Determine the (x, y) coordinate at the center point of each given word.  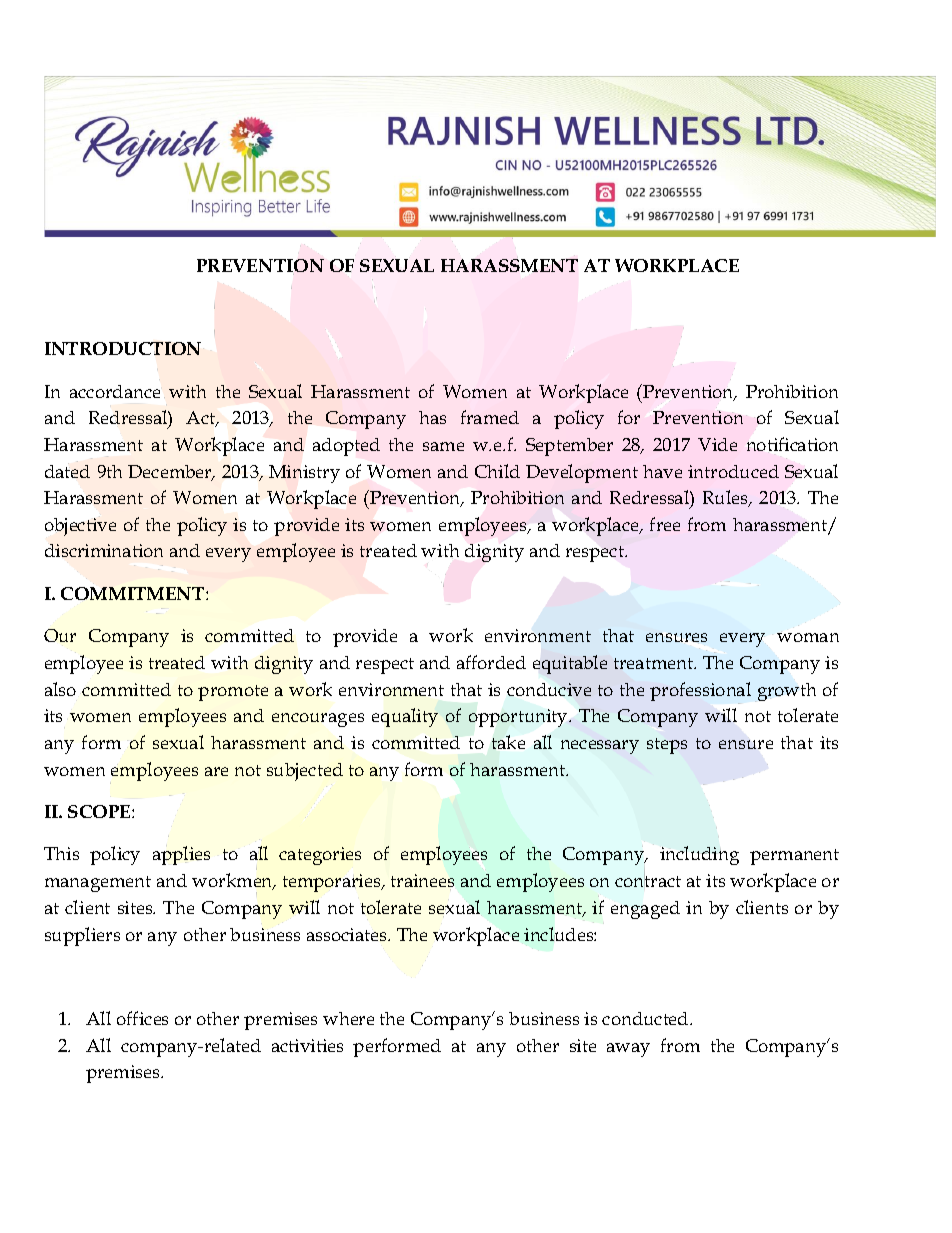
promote (233, 693)
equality (405, 717)
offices (142, 1018)
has (432, 417)
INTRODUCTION (123, 348)
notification (792, 444)
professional (700, 691)
